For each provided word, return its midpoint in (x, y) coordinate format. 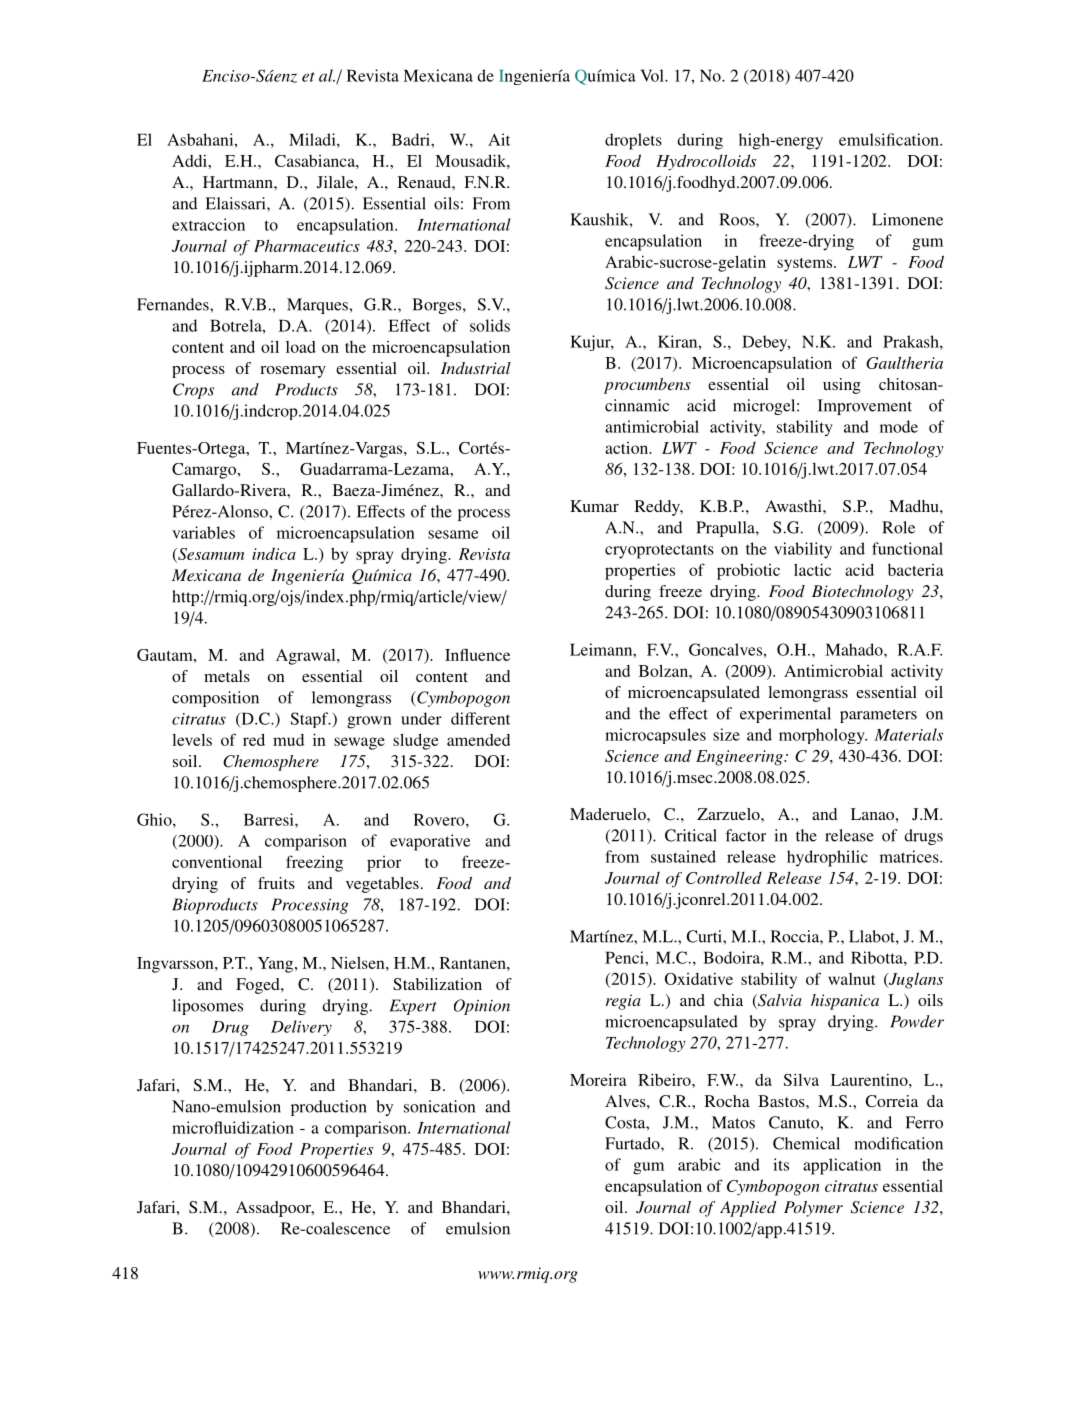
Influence (477, 654)
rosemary (293, 372)
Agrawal (307, 657)
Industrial (476, 368)
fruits (276, 883)
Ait (499, 139)
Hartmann (239, 182)
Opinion (482, 1007)
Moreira (598, 1079)
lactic (812, 569)
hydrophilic (827, 858)
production (329, 1108)
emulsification (890, 139)
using (842, 386)
